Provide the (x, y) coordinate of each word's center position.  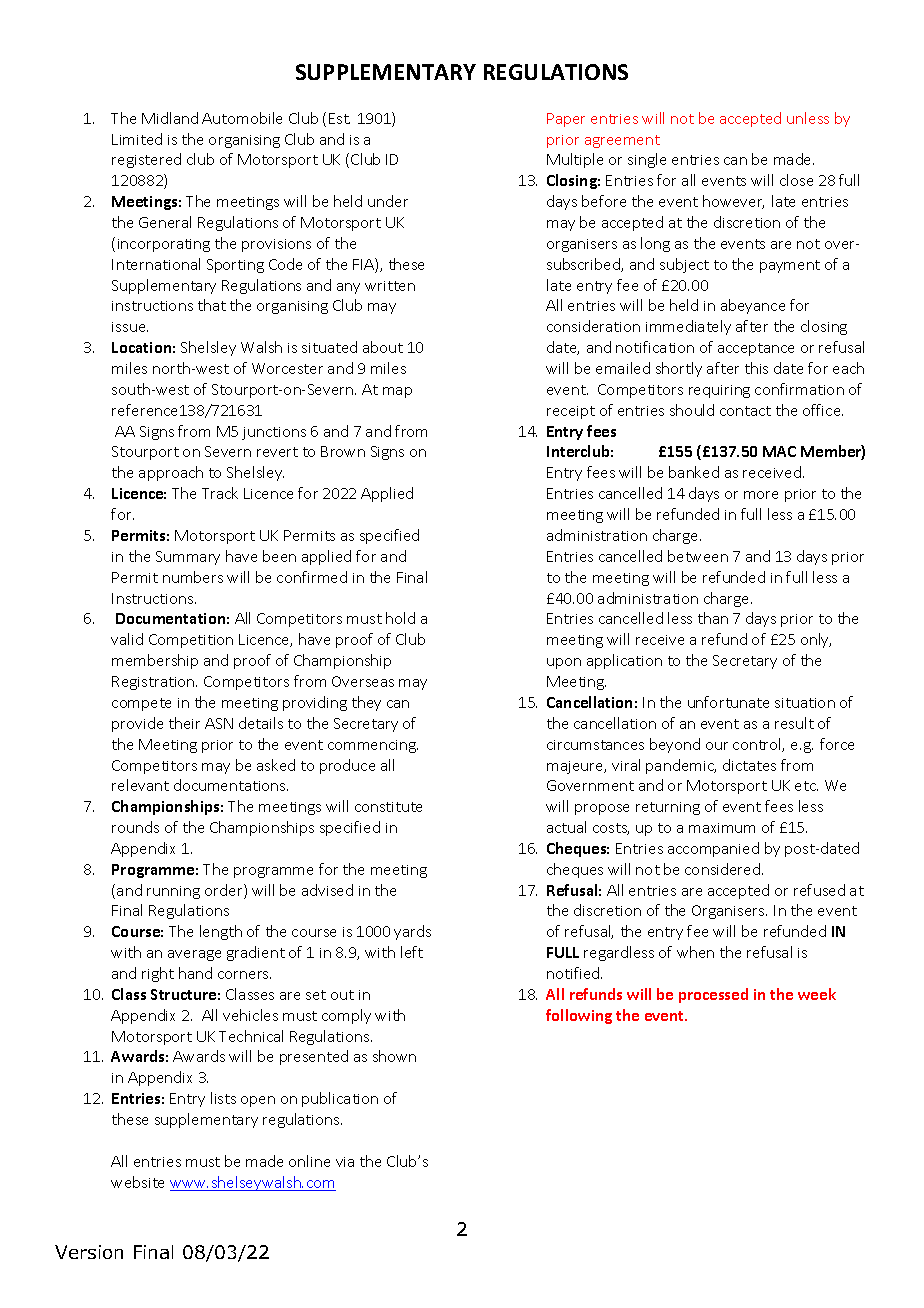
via (345, 1162)
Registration (154, 683)
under (388, 201)
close (796, 180)
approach (171, 473)
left (412, 952)
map (397, 392)
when (695, 952)
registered (146, 160)
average (194, 955)
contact (745, 411)
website (137, 1182)
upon (564, 663)
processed (713, 995)
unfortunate (728, 702)
